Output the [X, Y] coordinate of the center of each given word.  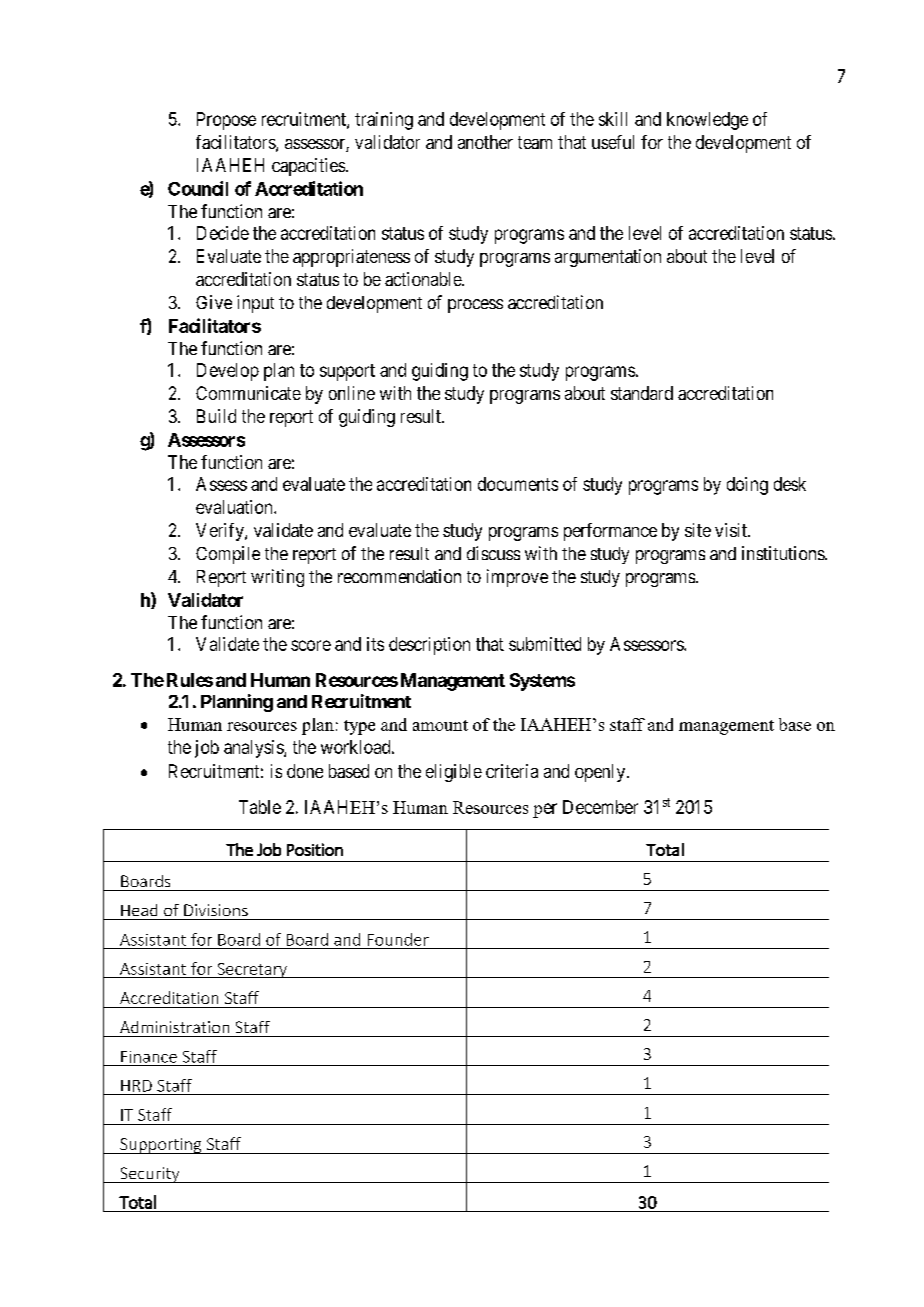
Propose [226, 121]
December [600, 807]
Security [150, 1175]
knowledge [707, 121]
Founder [398, 939]
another [485, 142]
